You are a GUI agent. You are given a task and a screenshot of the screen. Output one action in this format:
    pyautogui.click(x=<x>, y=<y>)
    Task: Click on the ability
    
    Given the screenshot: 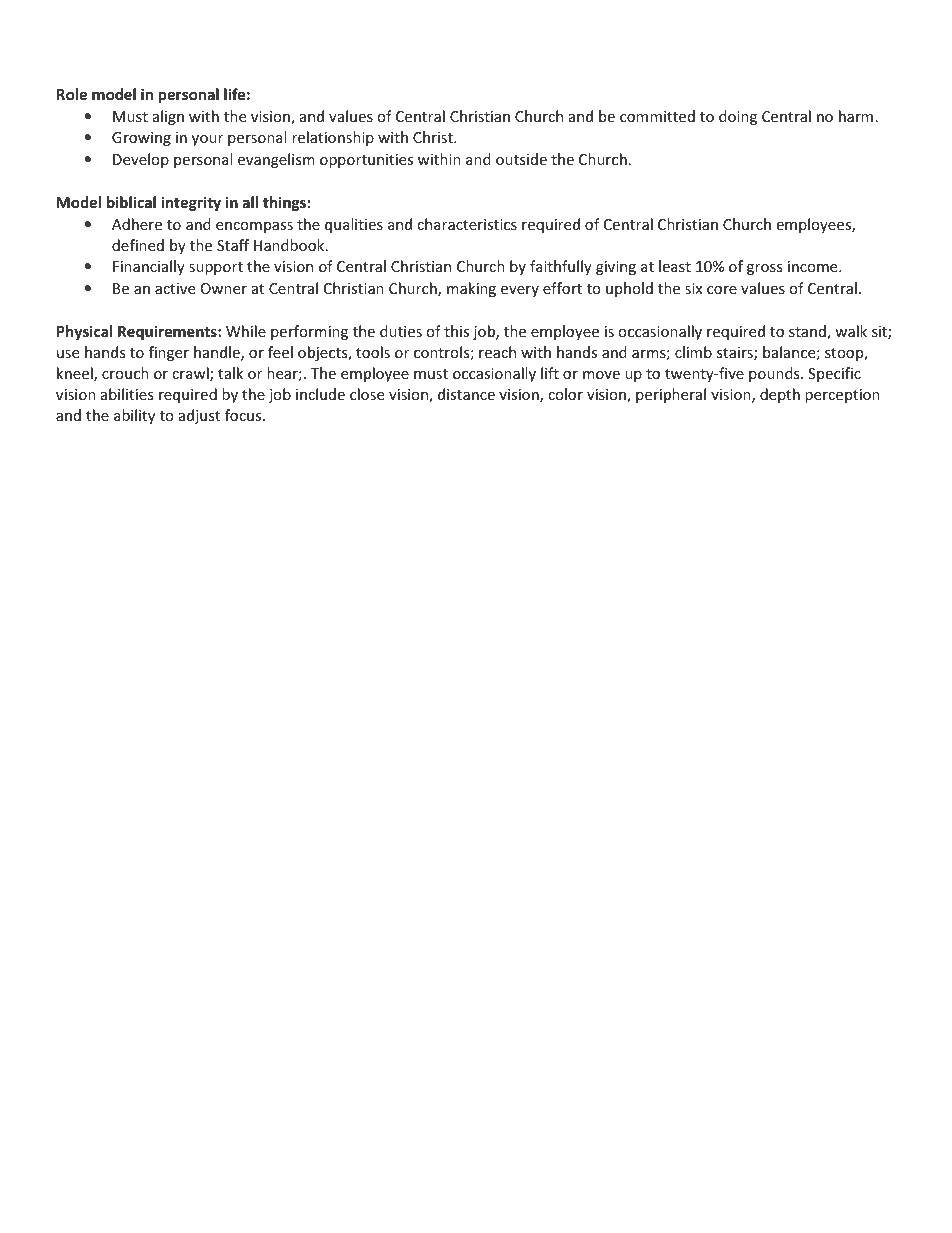 What is the action you would take?
    pyautogui.click(x=134, y=416)
